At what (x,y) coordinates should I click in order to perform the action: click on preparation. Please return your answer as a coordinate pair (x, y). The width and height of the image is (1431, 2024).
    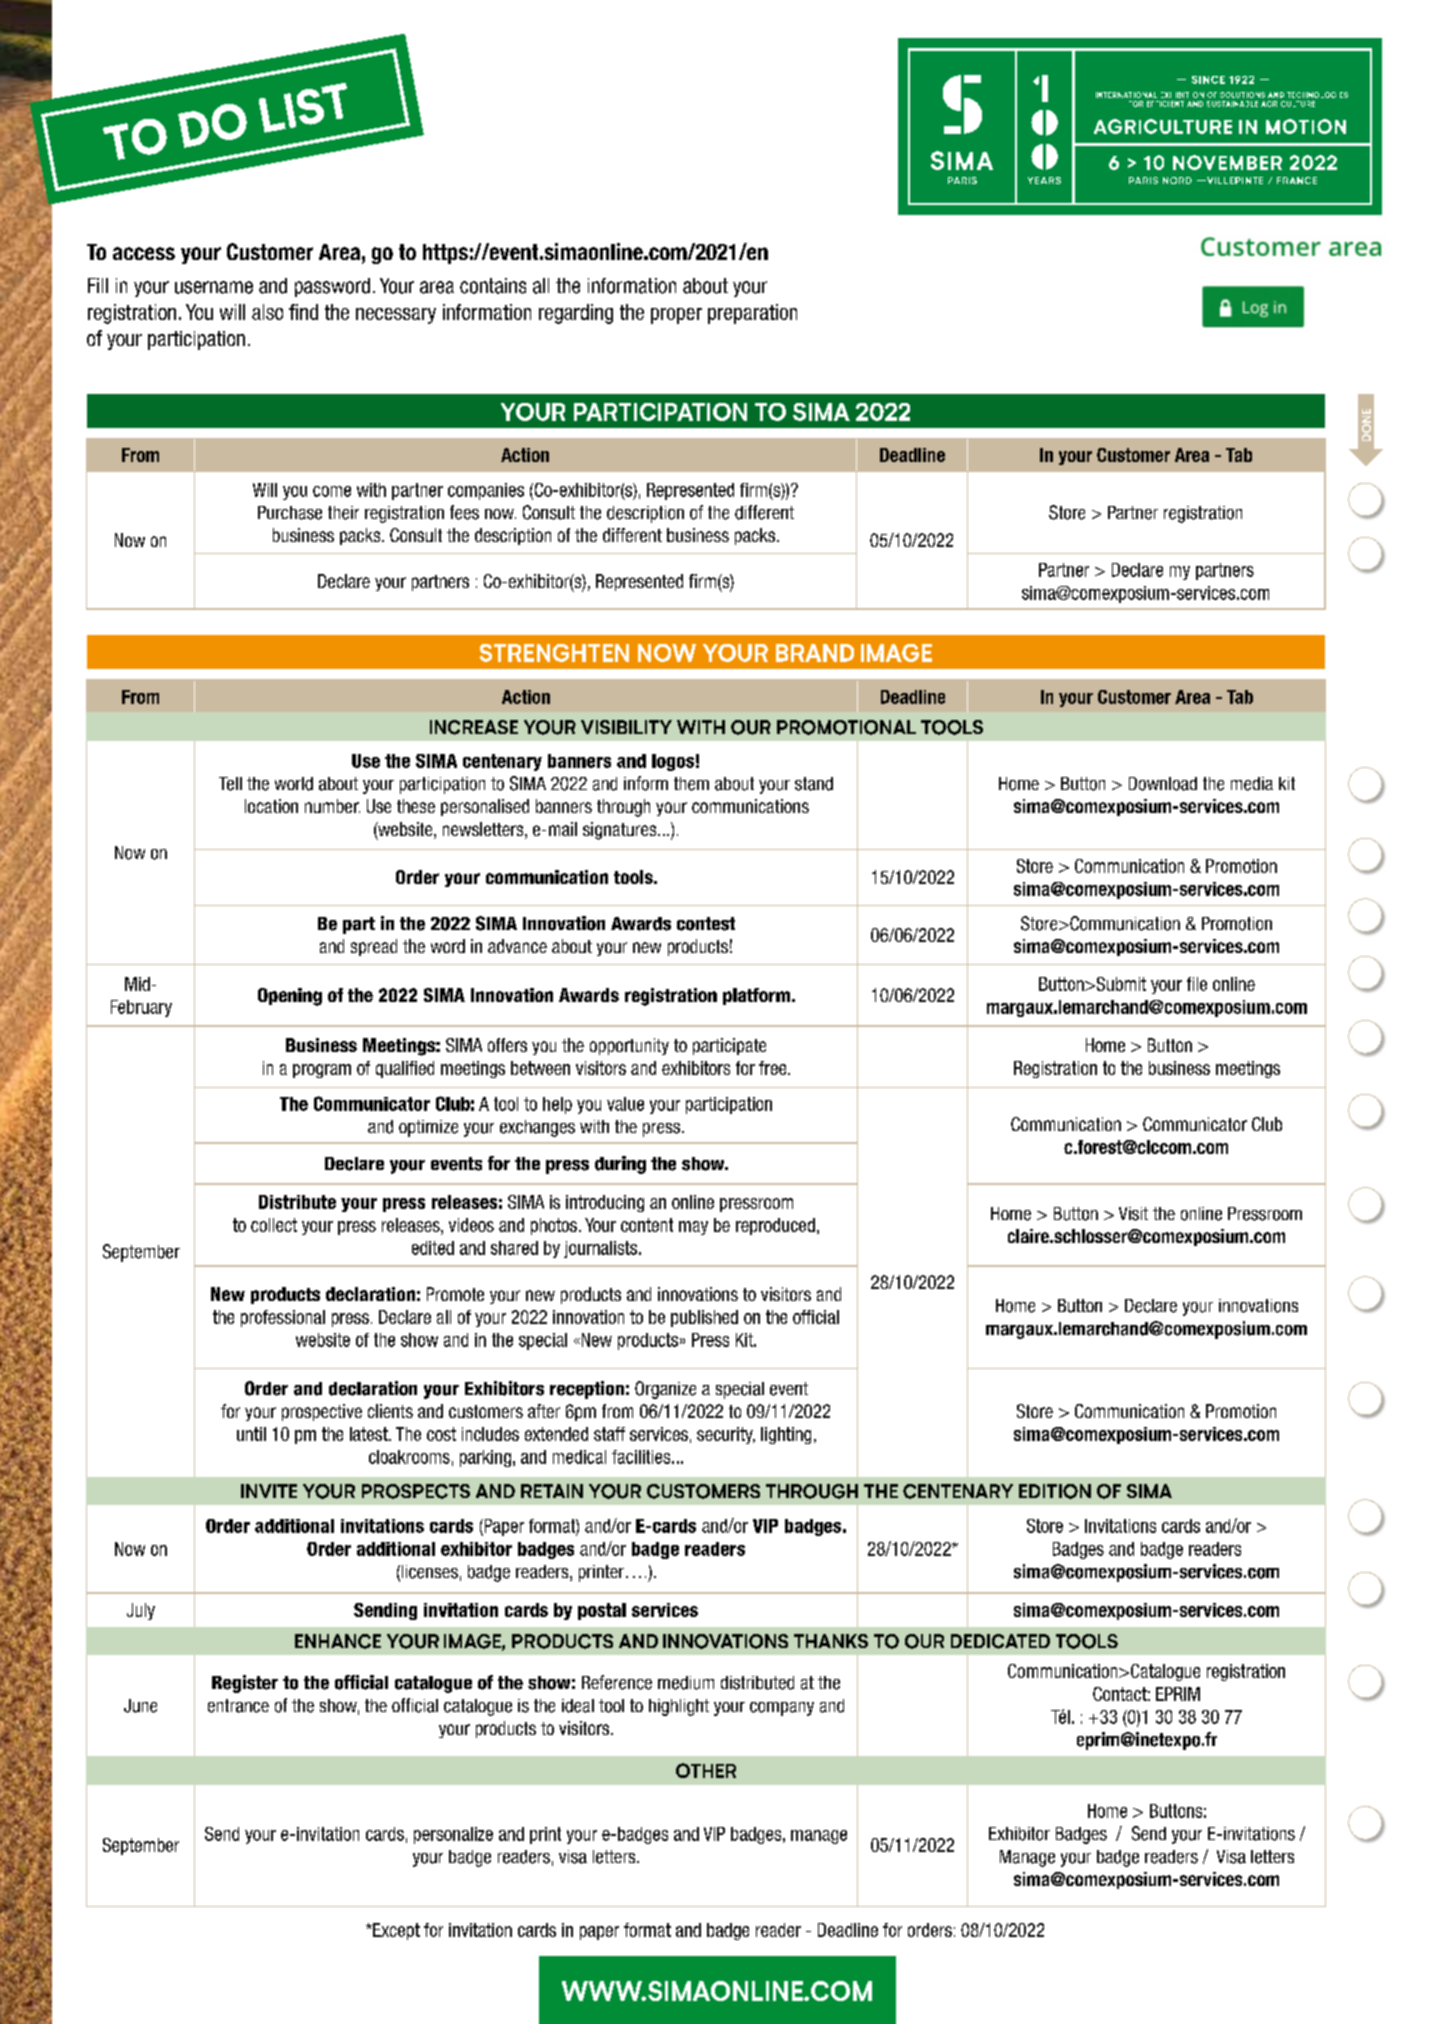
    Looking at the image, I should click on (752, 314).
